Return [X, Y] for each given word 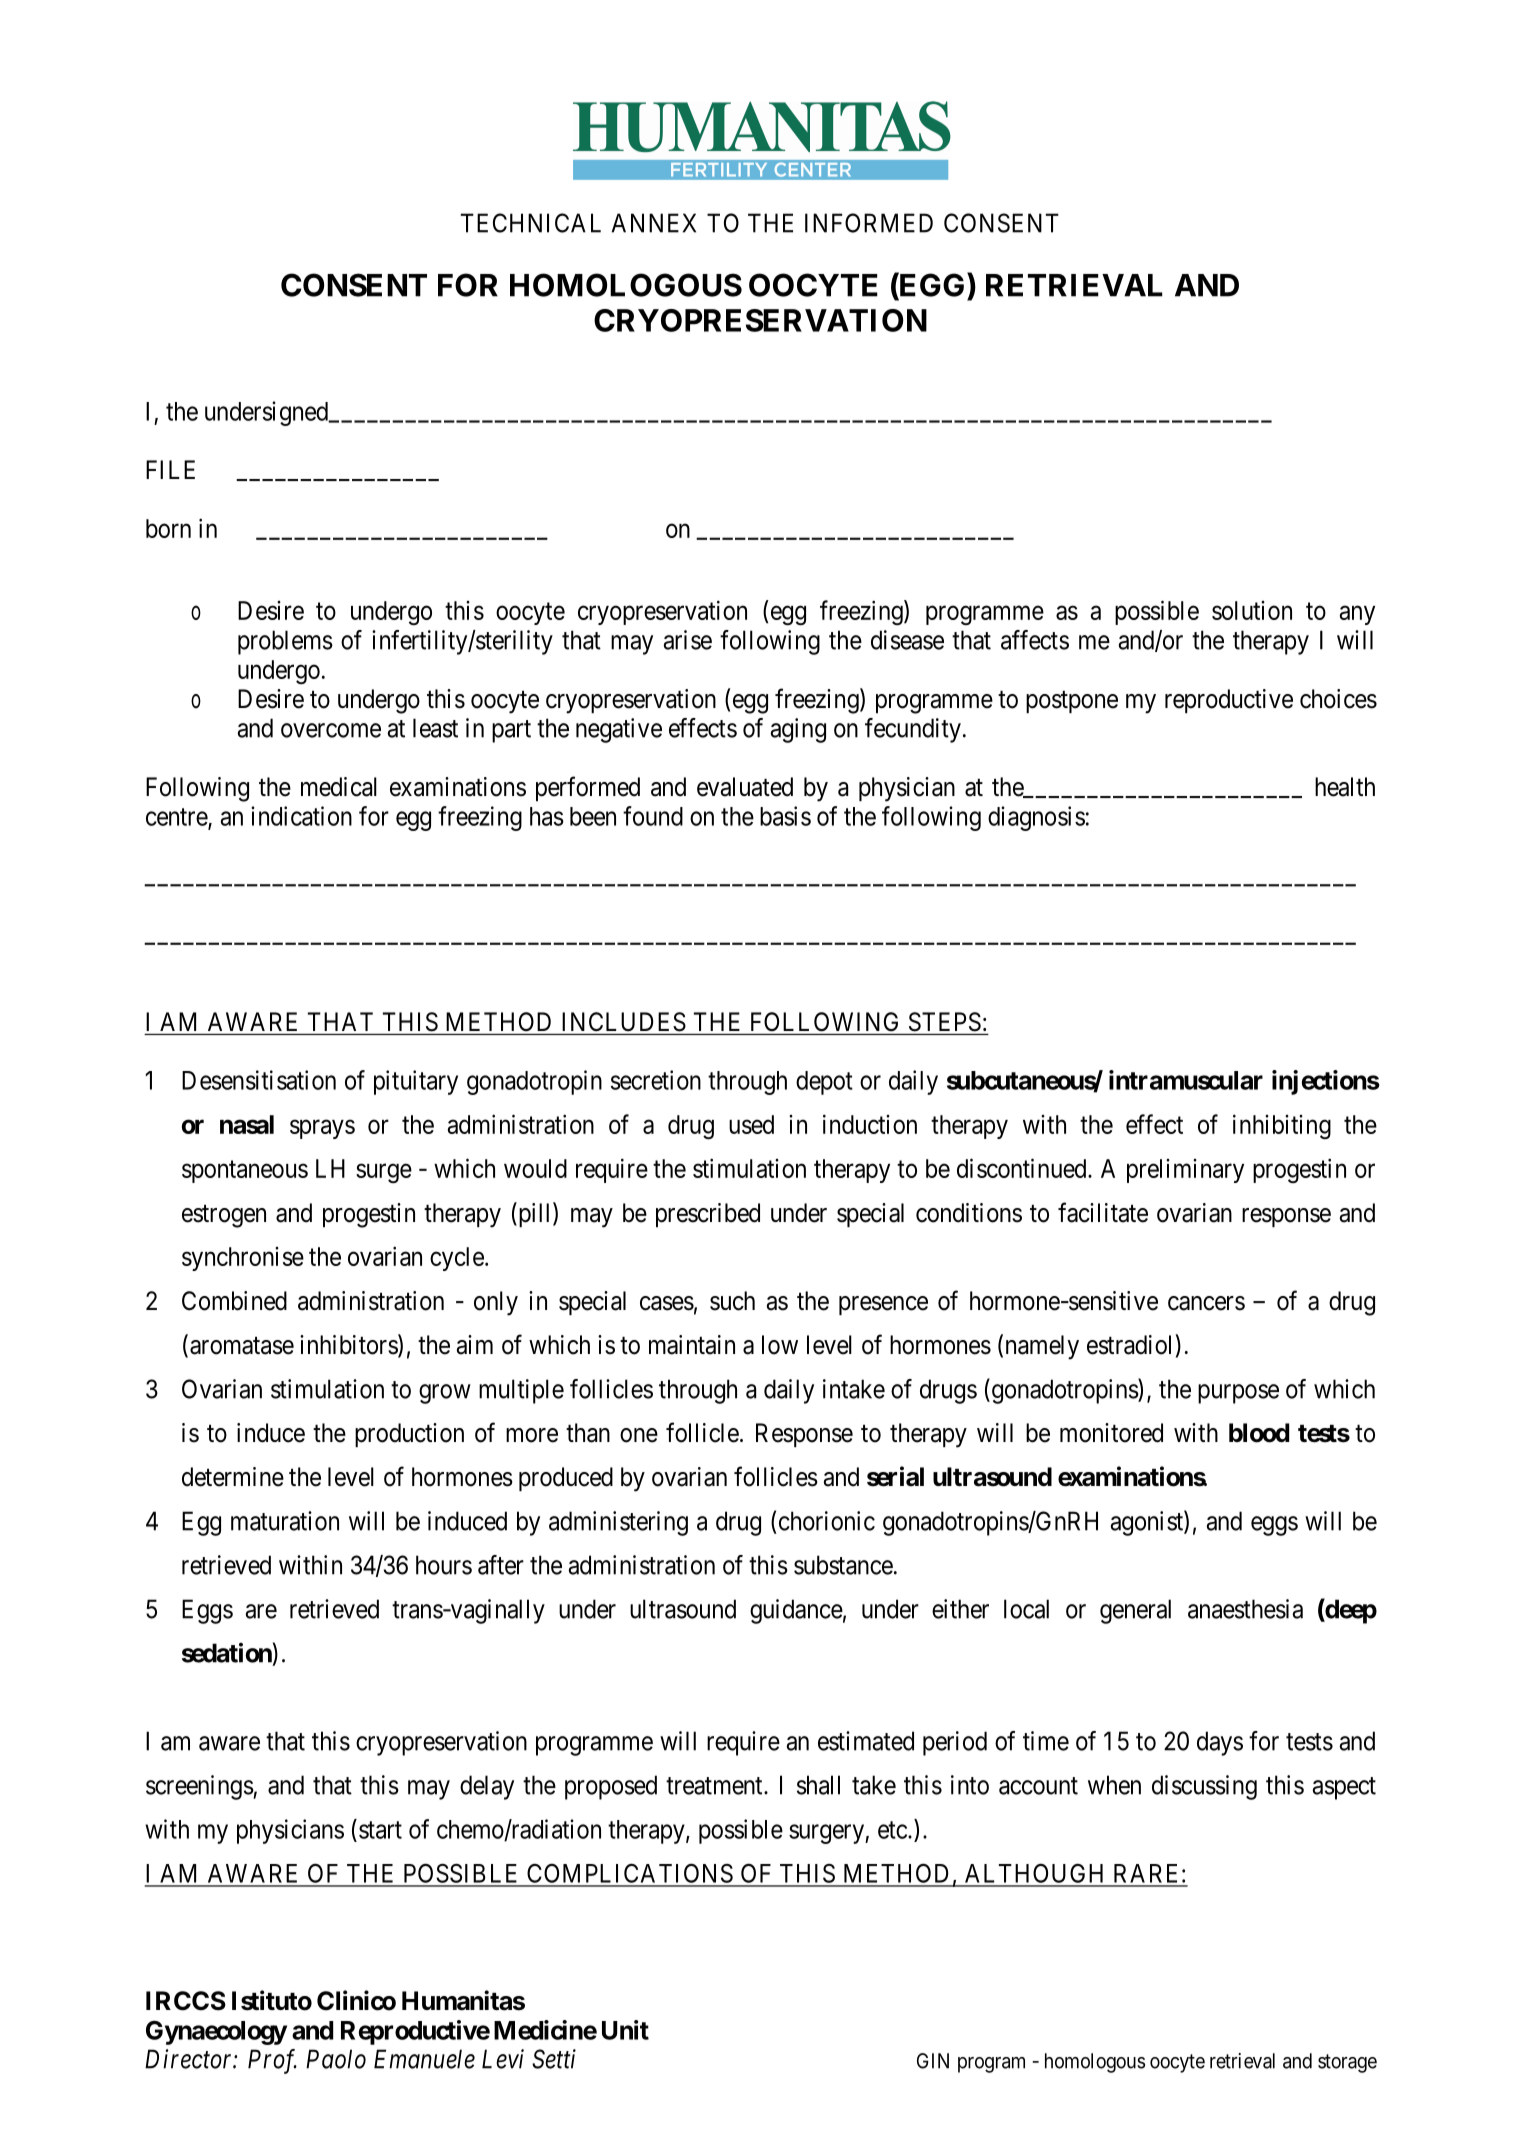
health [1345, 787]
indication [301, 816]
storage [1347, 2063]
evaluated [745, 787]
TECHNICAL [531, 223]
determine [233, 1477]
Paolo [336, 2059]
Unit [625, 2030]
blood [1259, 1433]
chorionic [827, 1521]
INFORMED [869, 223]
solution [1252, 610]
